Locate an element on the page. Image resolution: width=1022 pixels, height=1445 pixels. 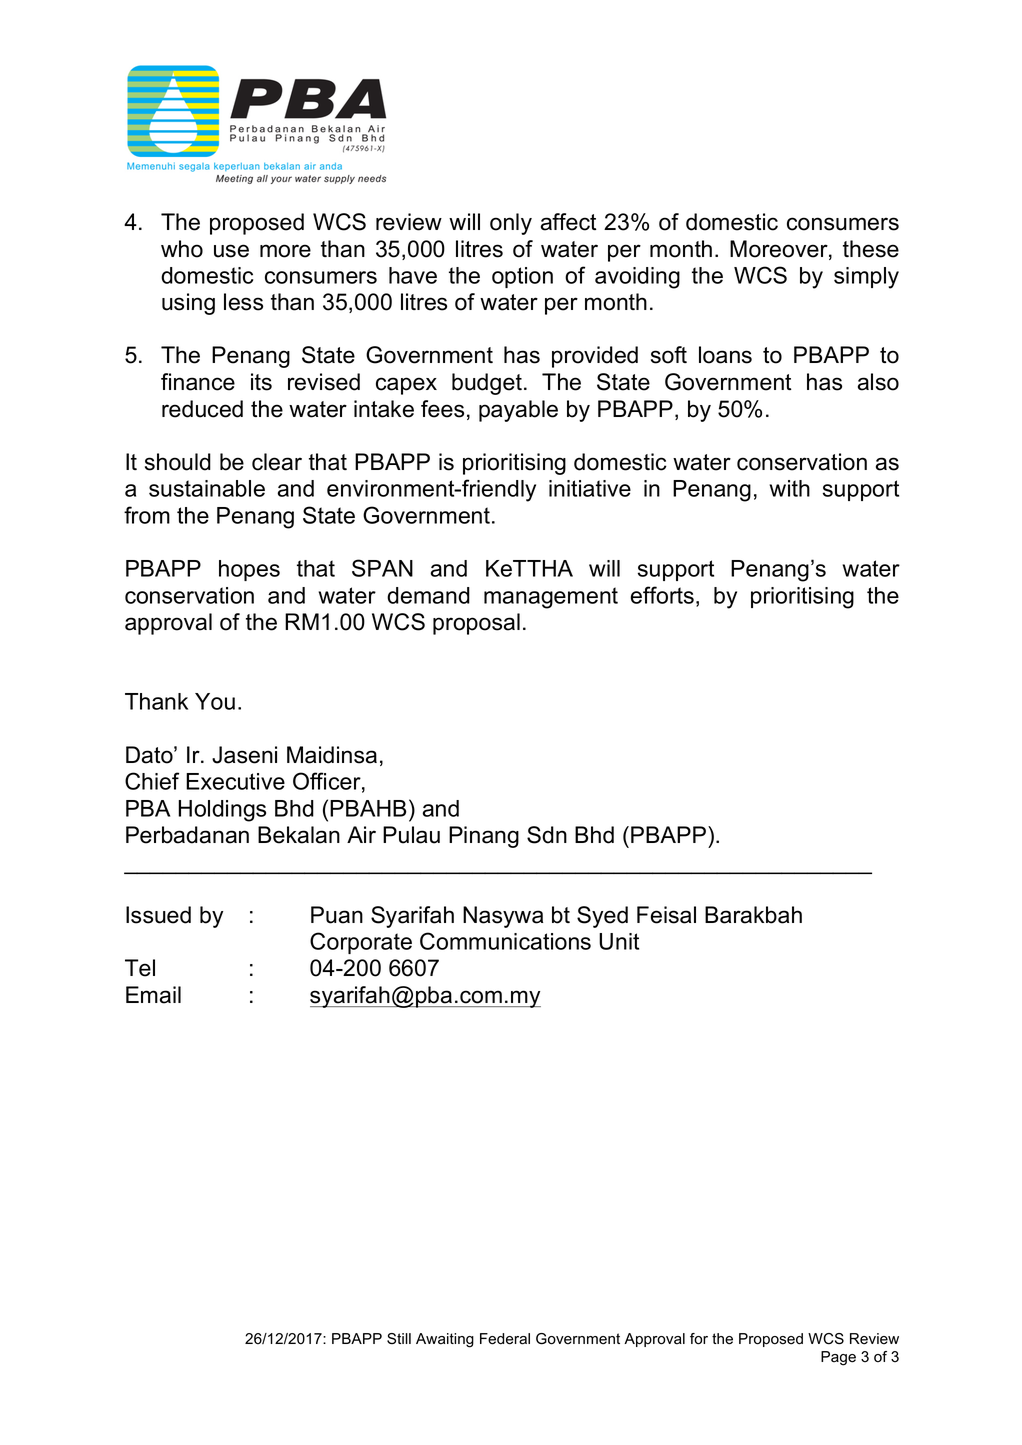
Still is located at coordinates (399, 1338).
